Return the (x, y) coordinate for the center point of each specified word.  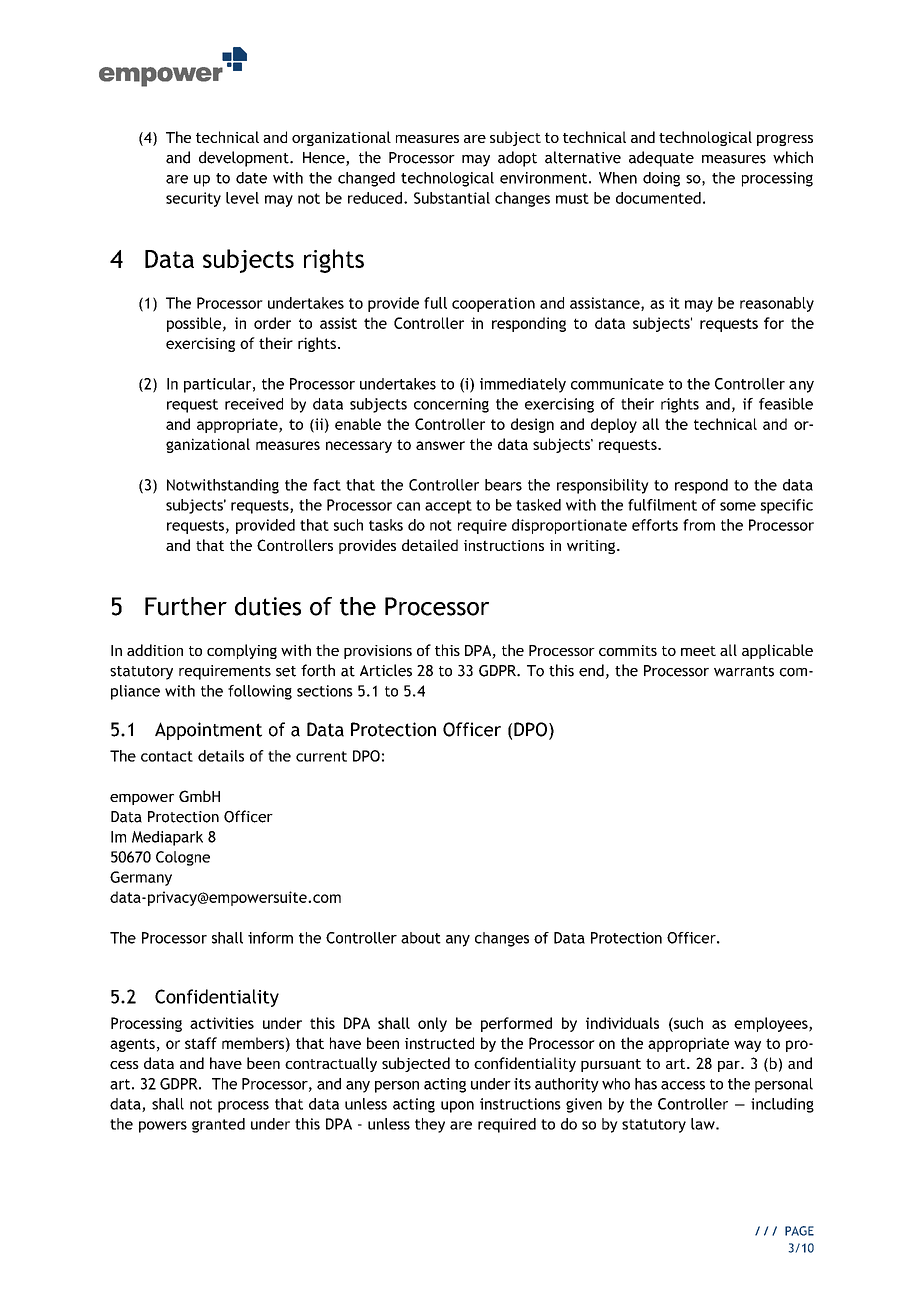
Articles (386, 670)
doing (661, 179)
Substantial (452, 198)
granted (218, 1125)
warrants (744, 671)
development (245, 159)
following (260, 692)
